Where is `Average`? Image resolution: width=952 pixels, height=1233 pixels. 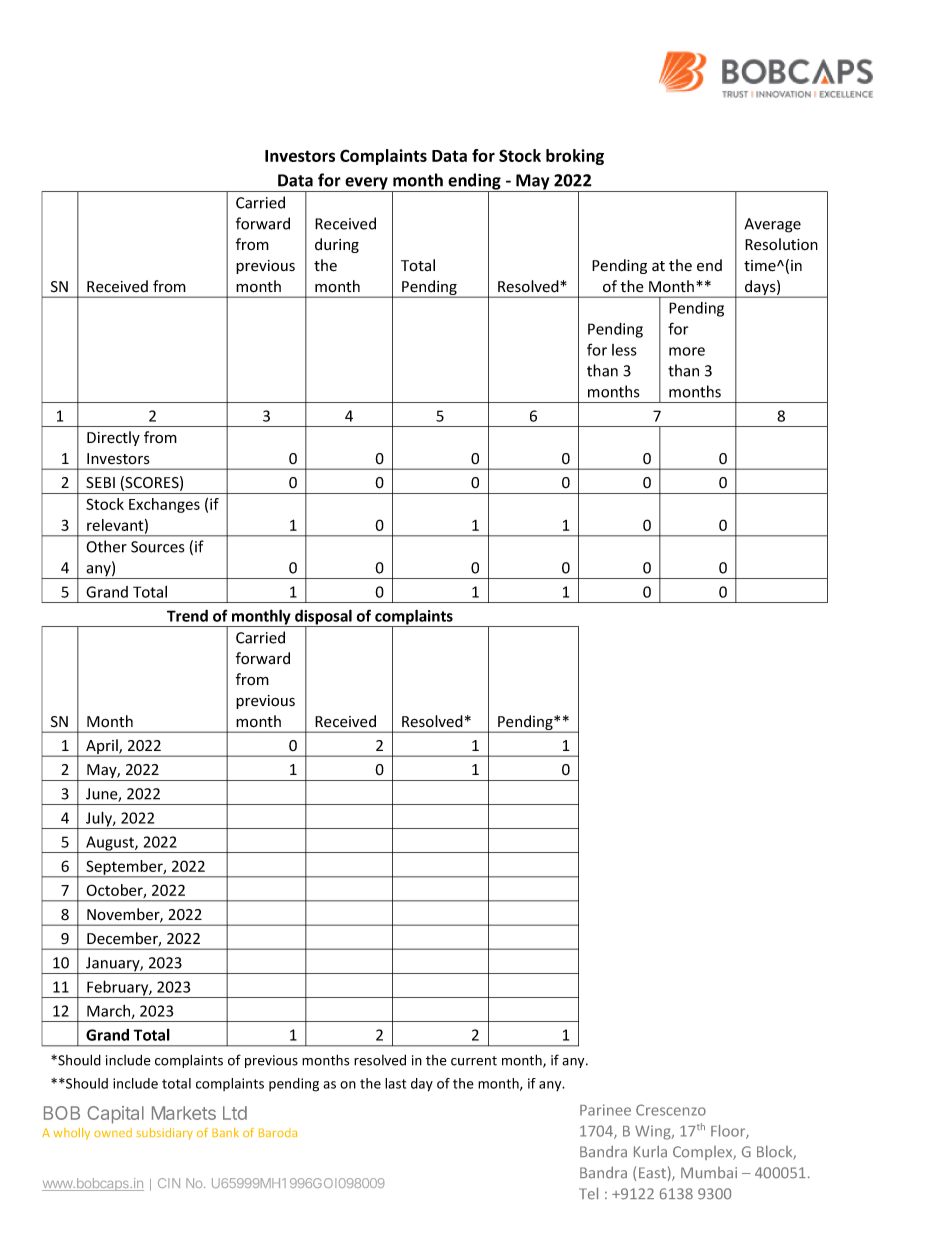
Average is located at coordinates (772, 225).
